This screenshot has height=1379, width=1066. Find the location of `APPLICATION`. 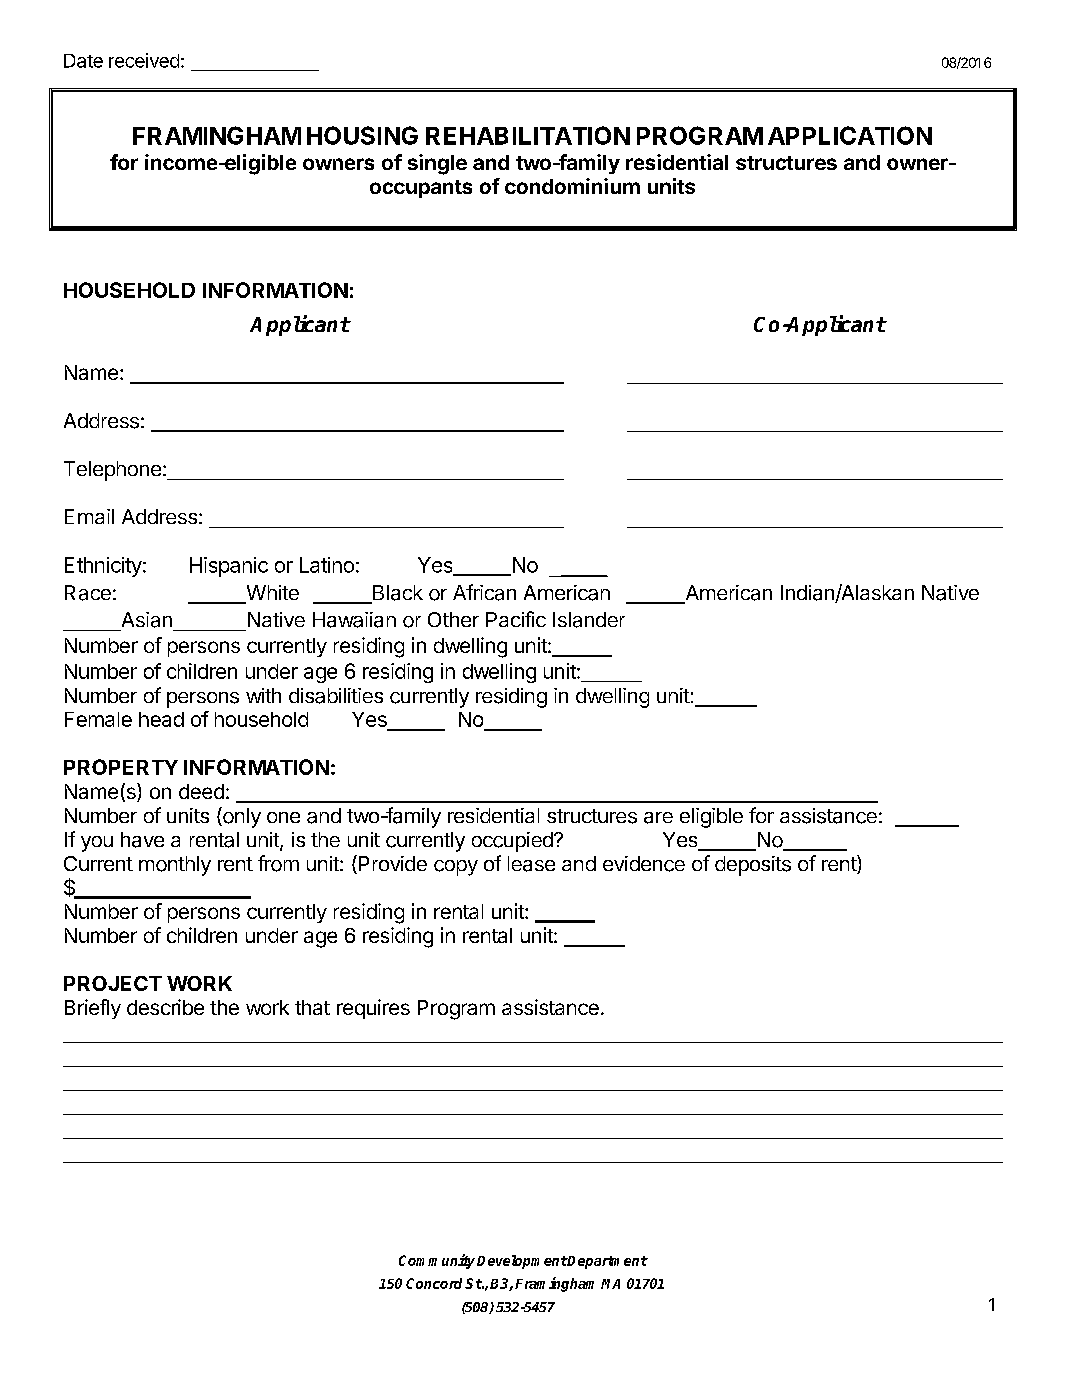

APPLICATION is located at coordinates (850, 135).
